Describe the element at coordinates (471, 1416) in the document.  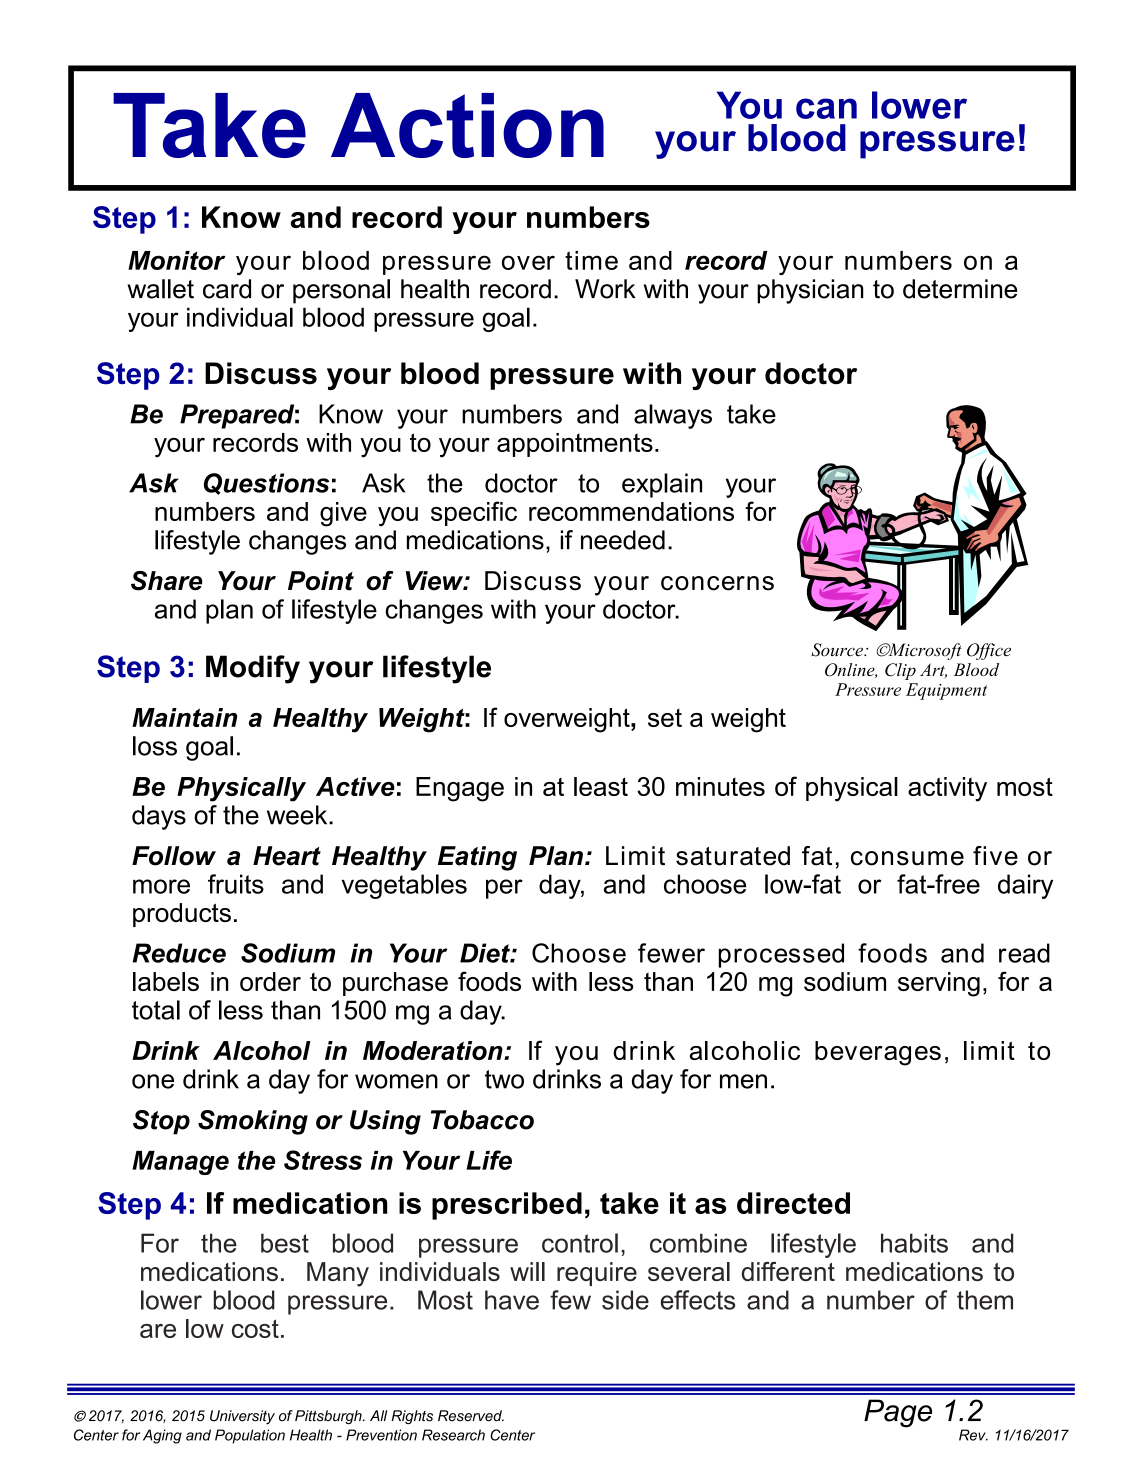
I see `Reserved` at that location.
